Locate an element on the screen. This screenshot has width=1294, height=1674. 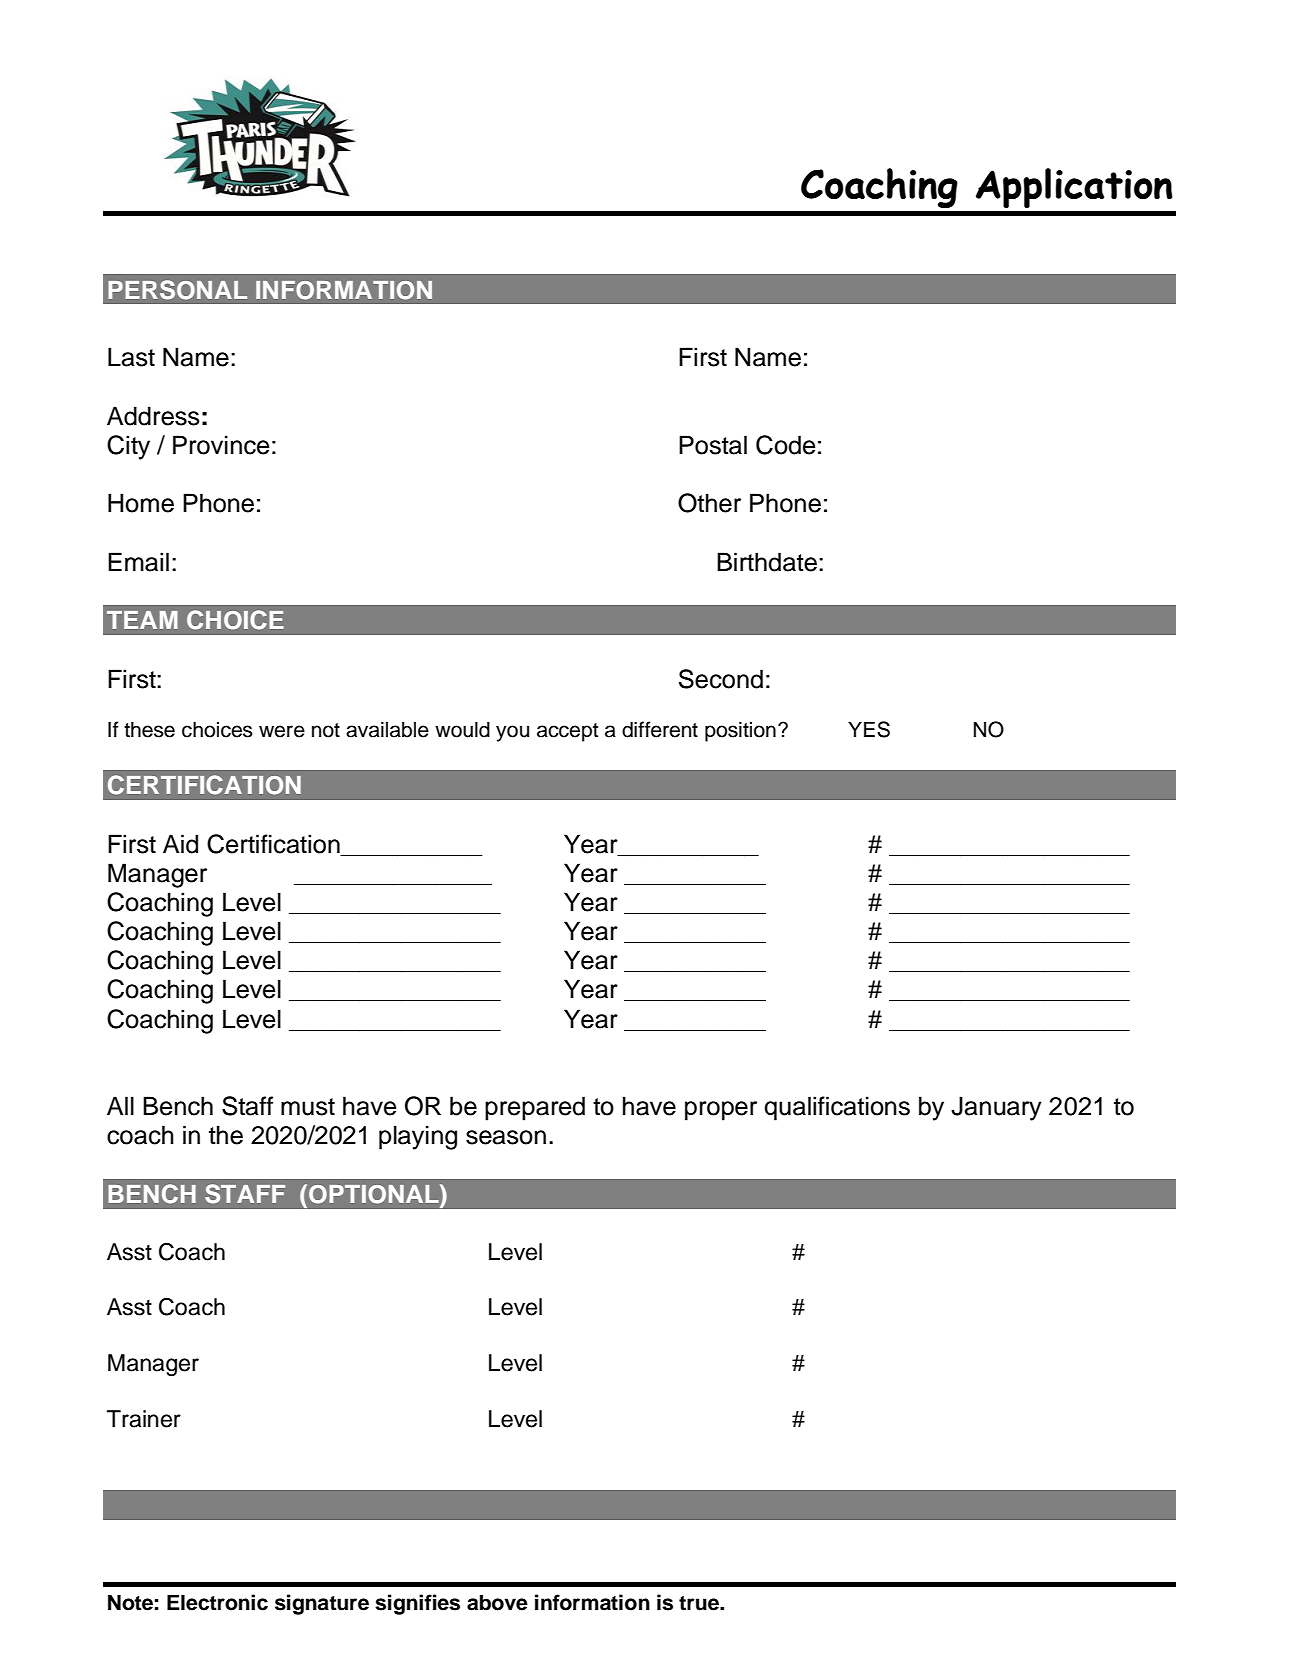
PERSONAL is located at coordinates (177, 290).
